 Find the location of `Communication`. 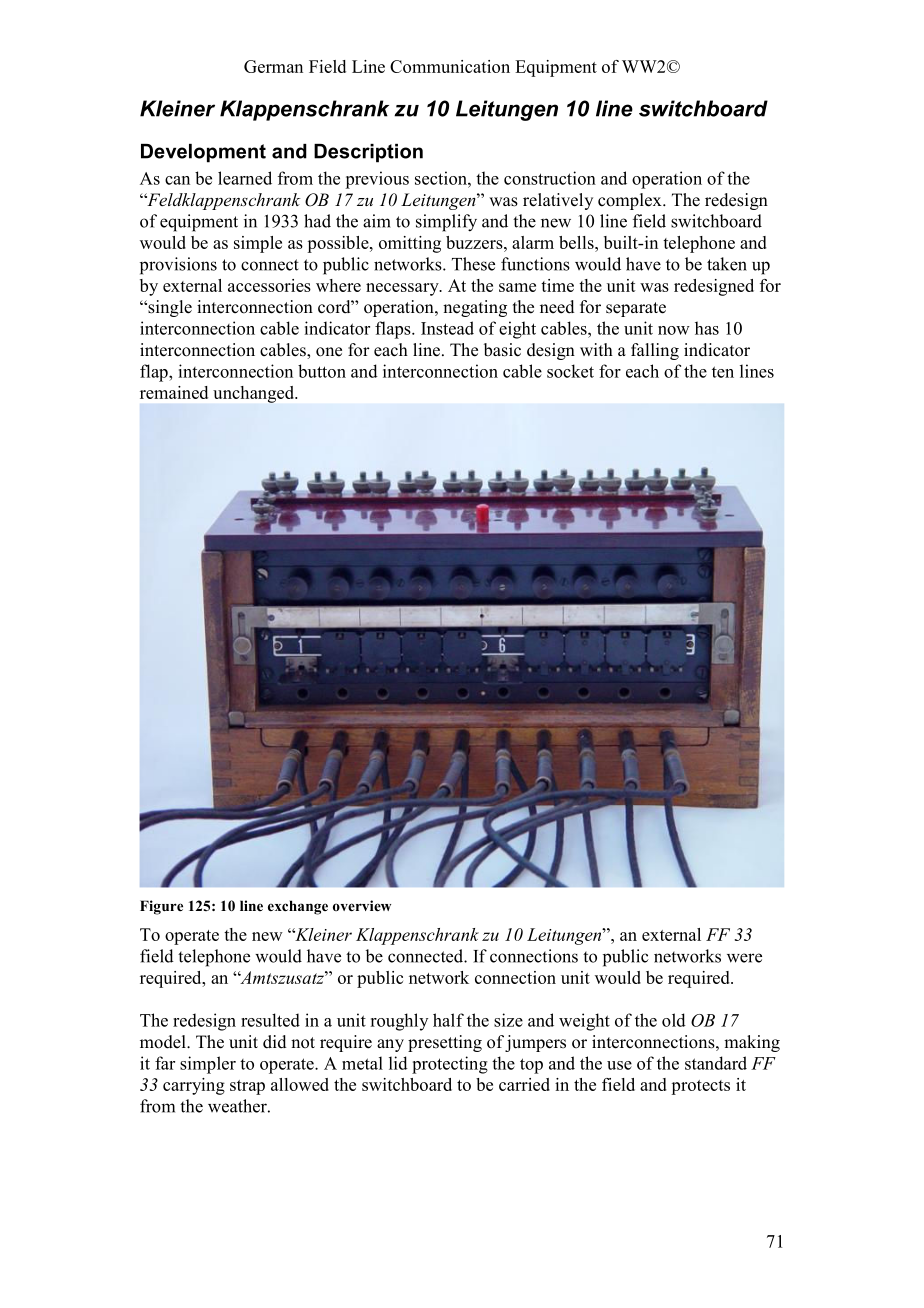

Communication is located at coordinates (450, 66).
